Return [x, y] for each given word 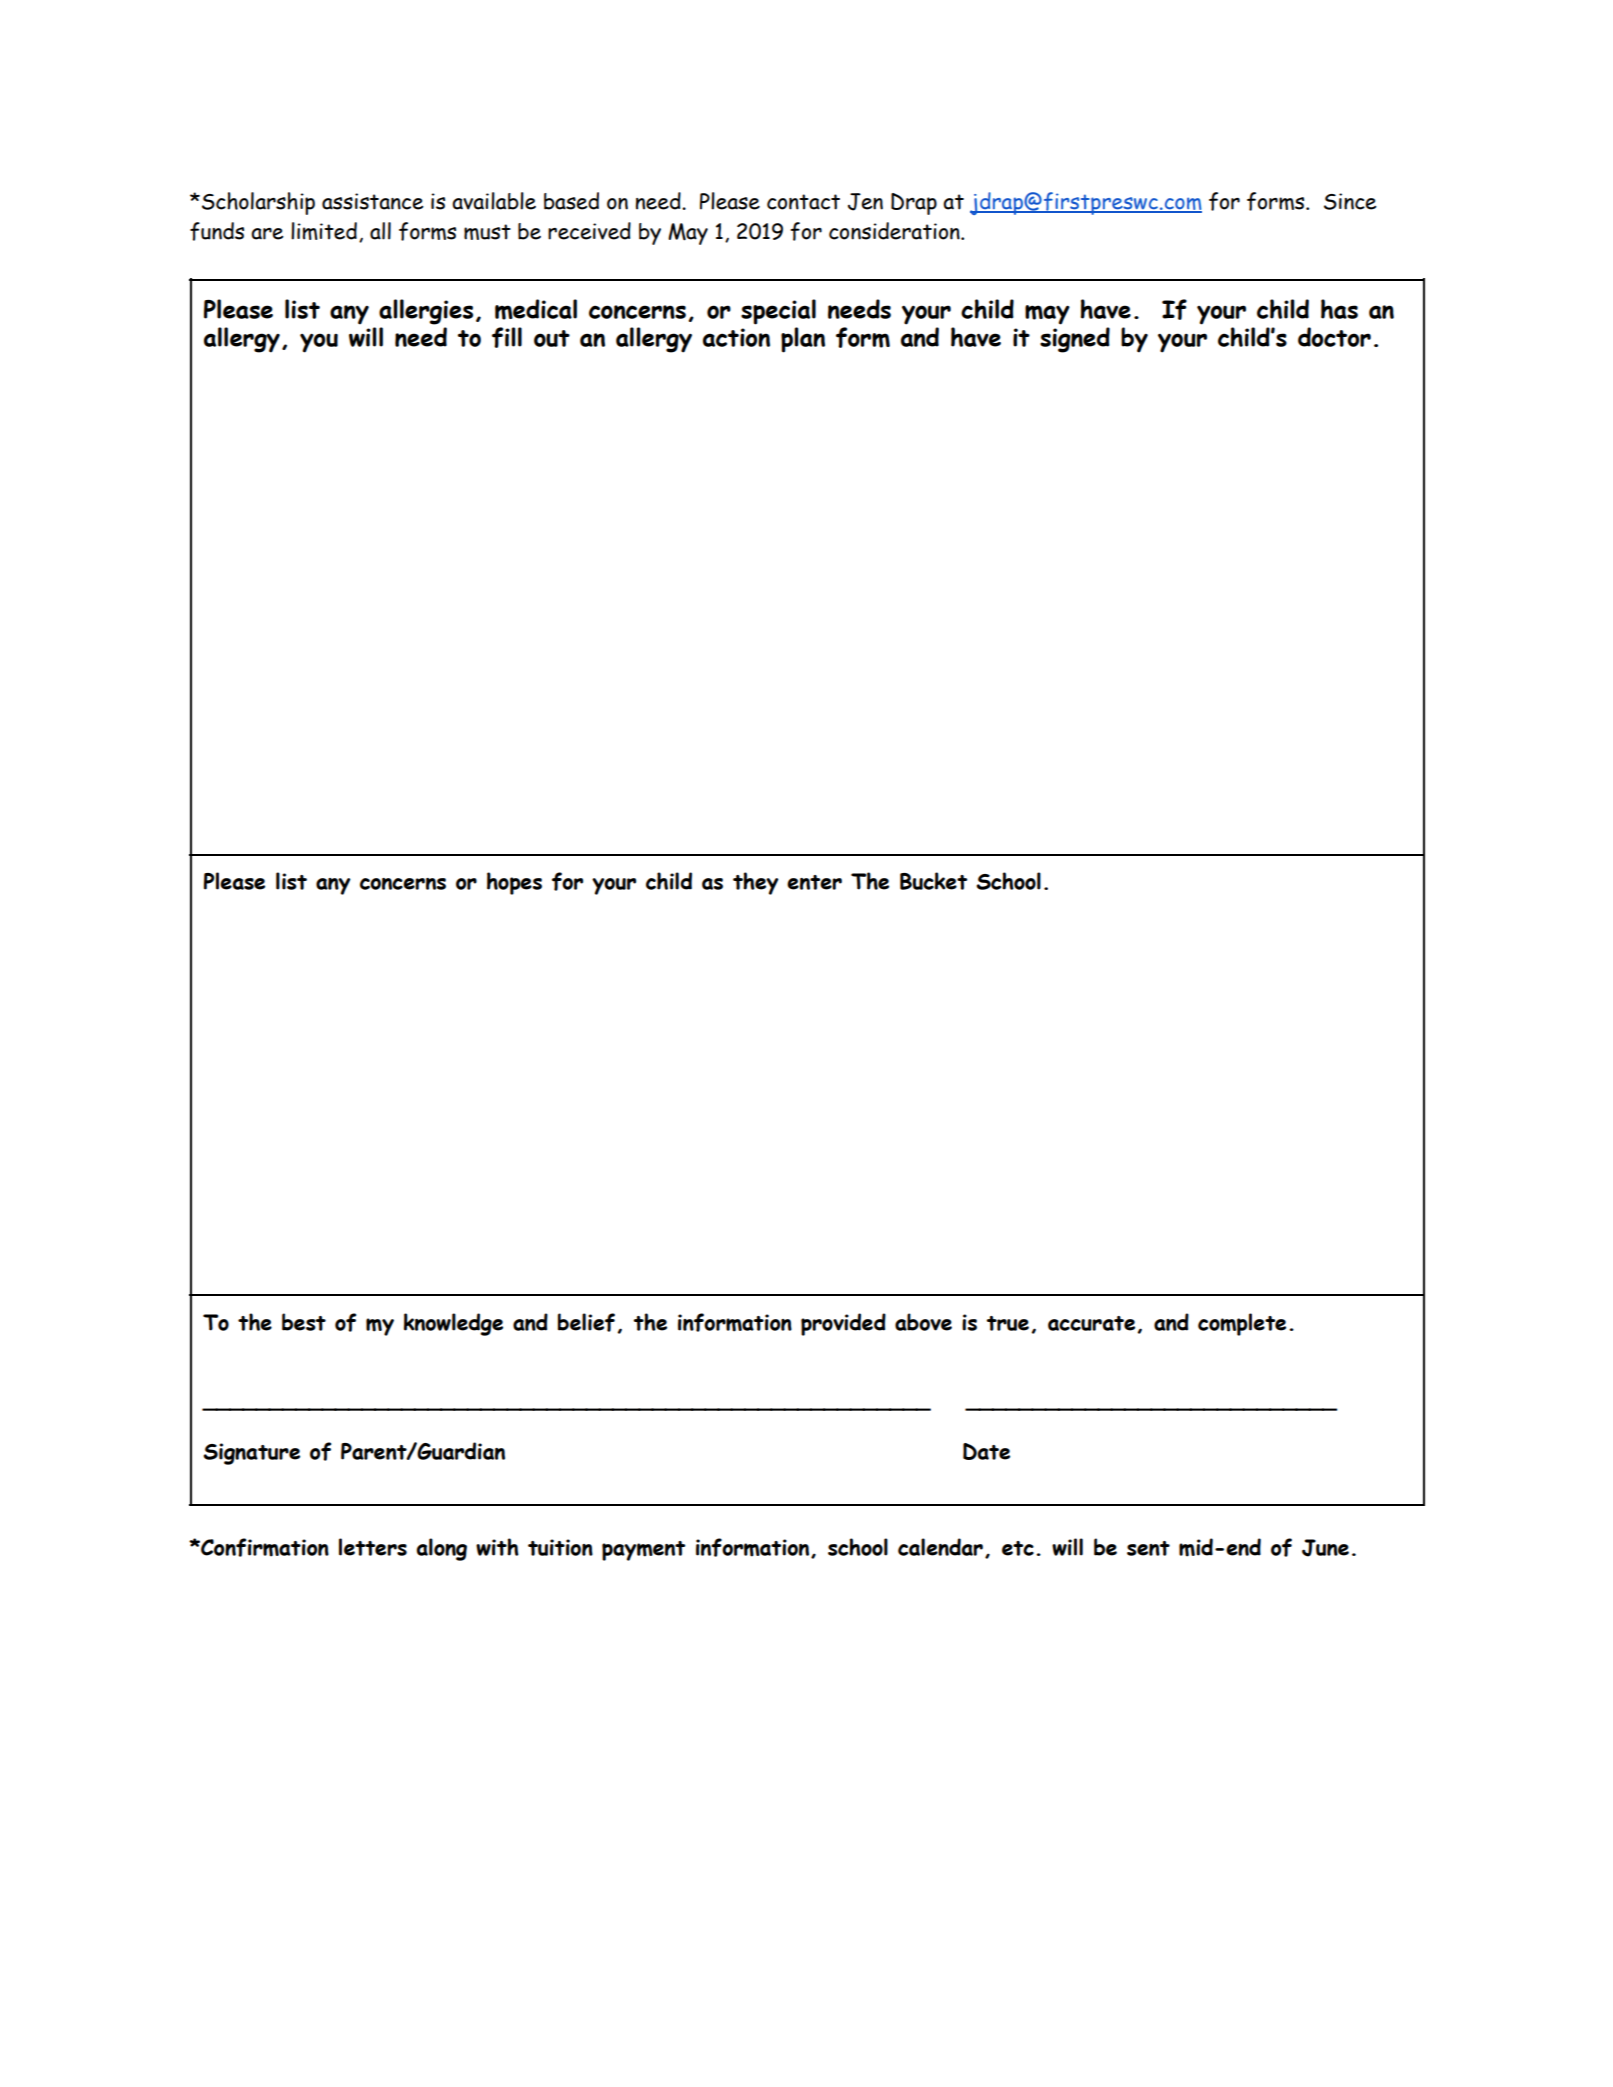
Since [1350, 201]
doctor [1334, 337]
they [756, 883]
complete [1242, 1324]
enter [814, 882]
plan [803, 340]
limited [324, 231]
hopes [514, 883]
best [304, 1322]
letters [373, 1547]
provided [843, 1324]
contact [803, 202]
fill [507, 337]
